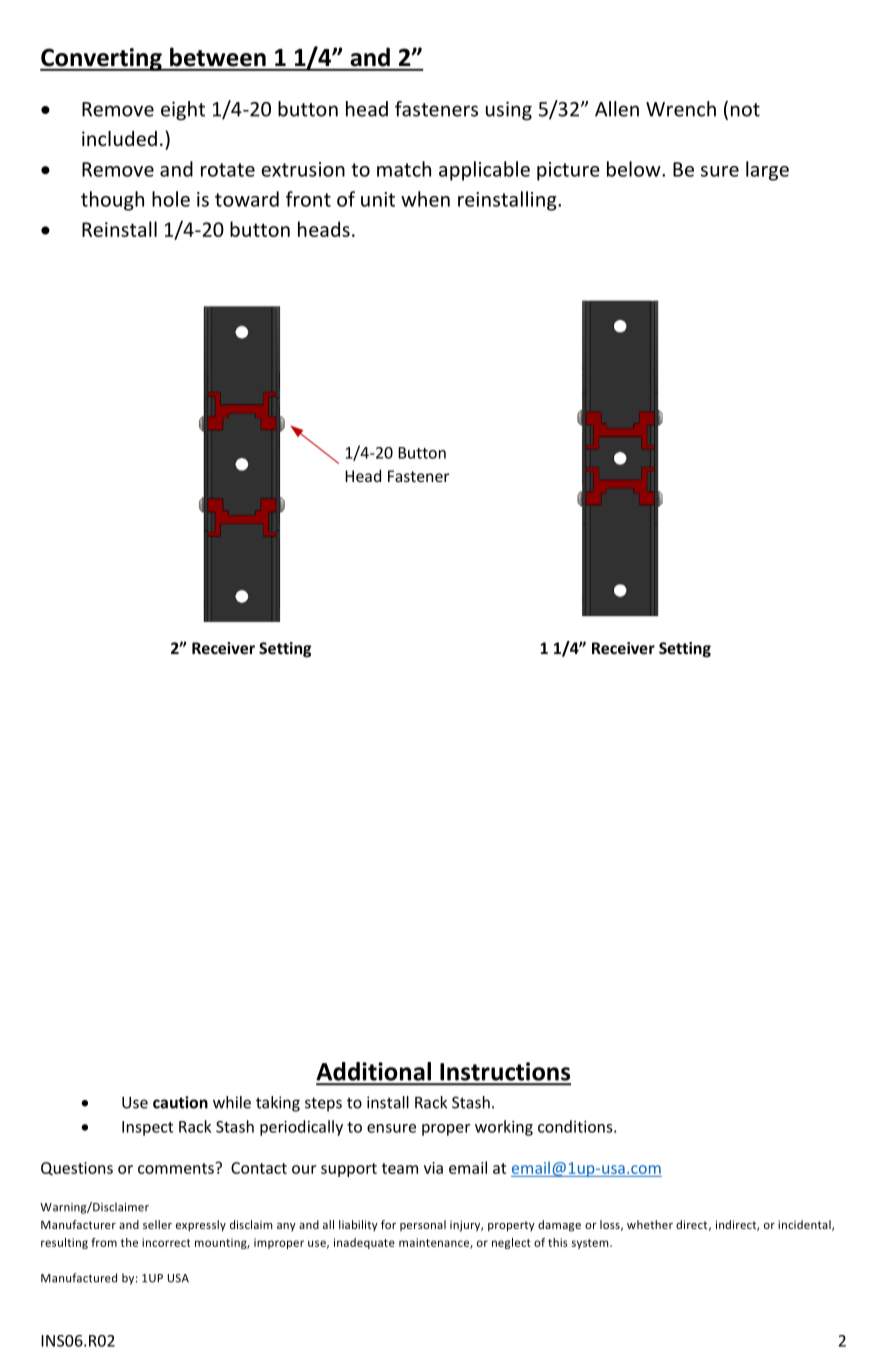 The image size is (887, 1372). What do you see at coordinates (183, 111) in the image?
I see `eight` at bounding box center [183, 111].
